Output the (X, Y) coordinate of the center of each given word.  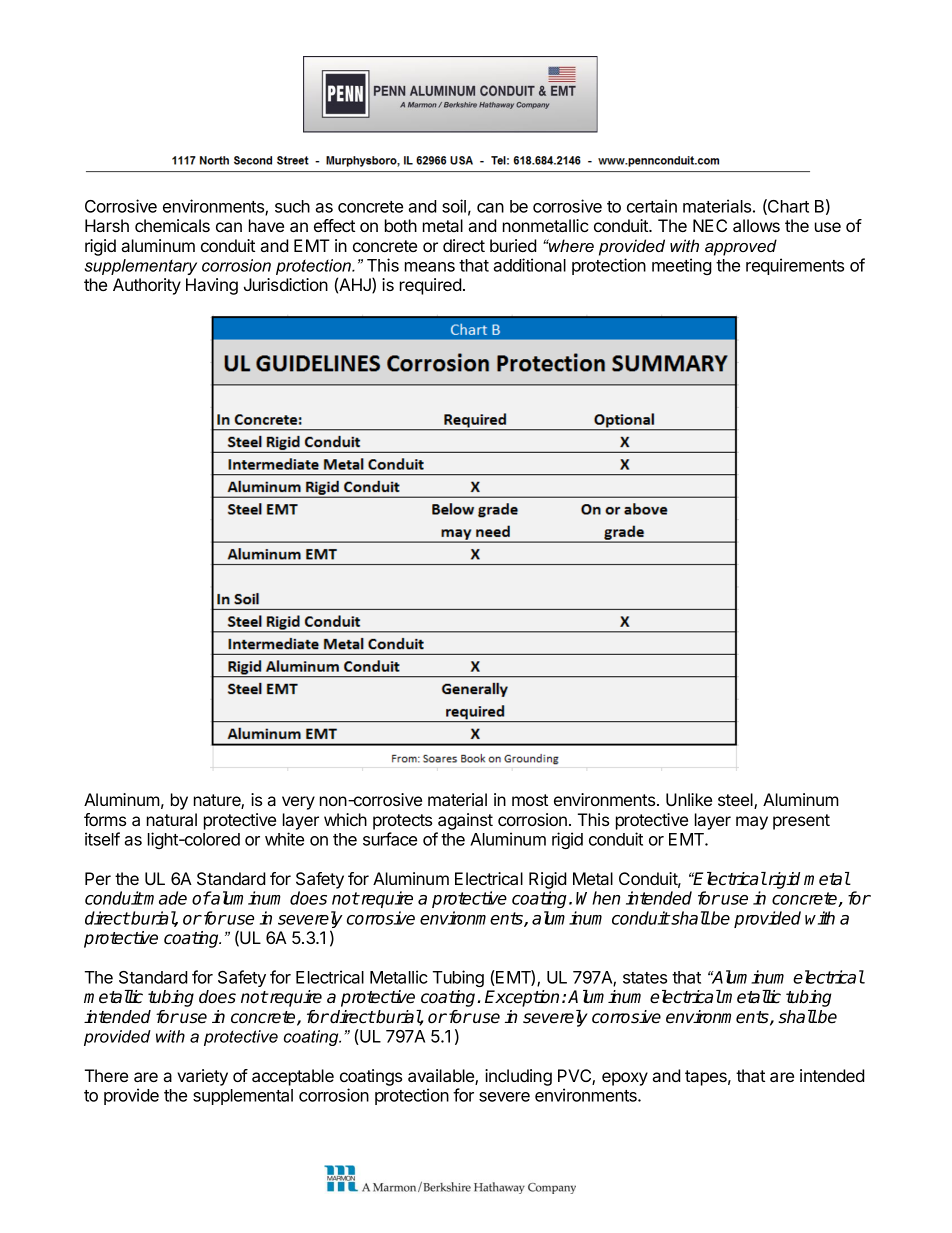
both (401, 225)
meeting (682, 266)
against (465, 821)
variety (202, 1077)
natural (172, 819)
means (430, 267)
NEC (710, 225)
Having (212, 286)
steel (736, 801)
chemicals (172, 225)
